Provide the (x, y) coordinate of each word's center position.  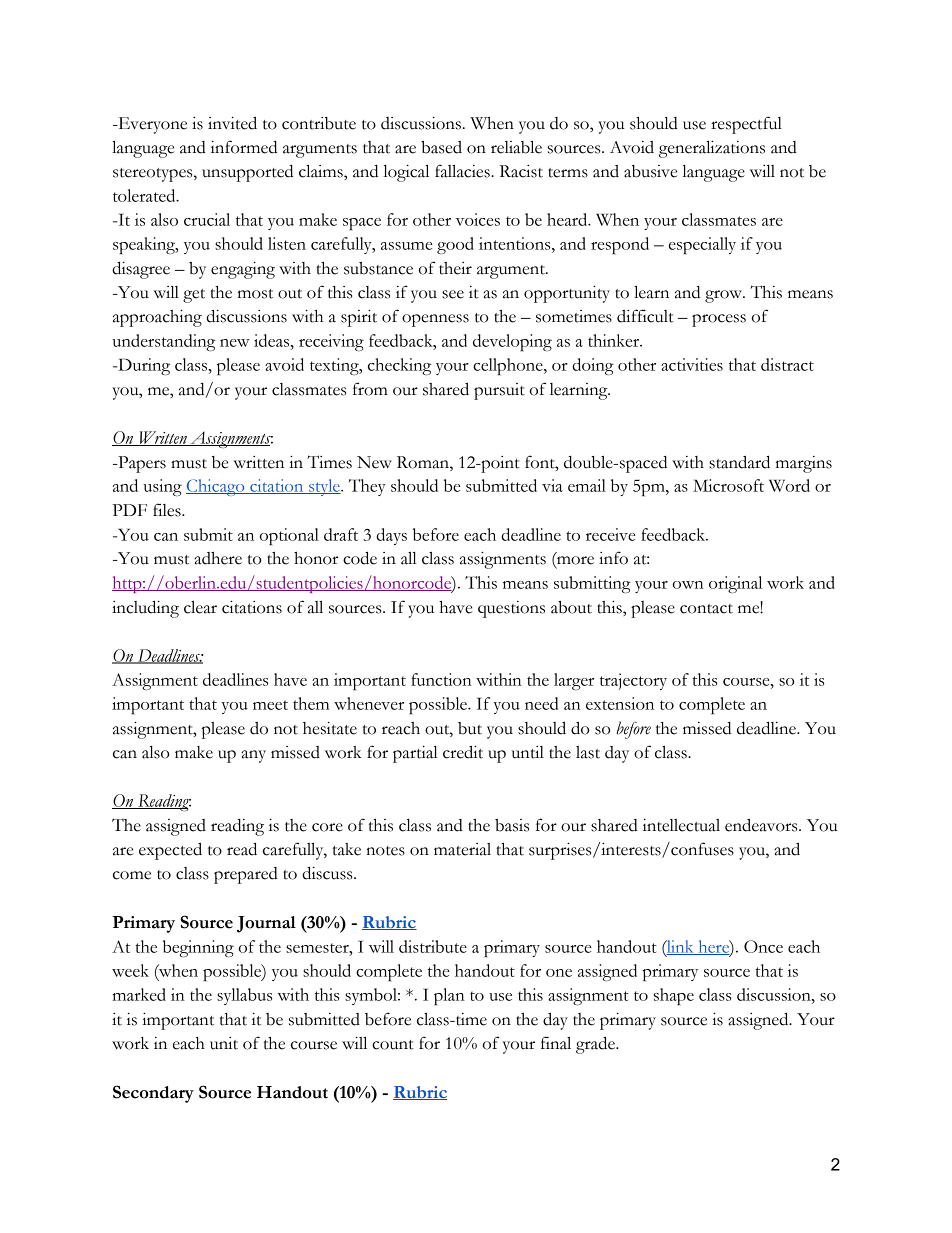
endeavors (762, 825)
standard (739, 462)
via (552, 485)
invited (232, 123)
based (441, 147)
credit (463, 752)
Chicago (216, 487)
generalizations (712, 149)
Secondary (153, 1094)
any (253, 756)
